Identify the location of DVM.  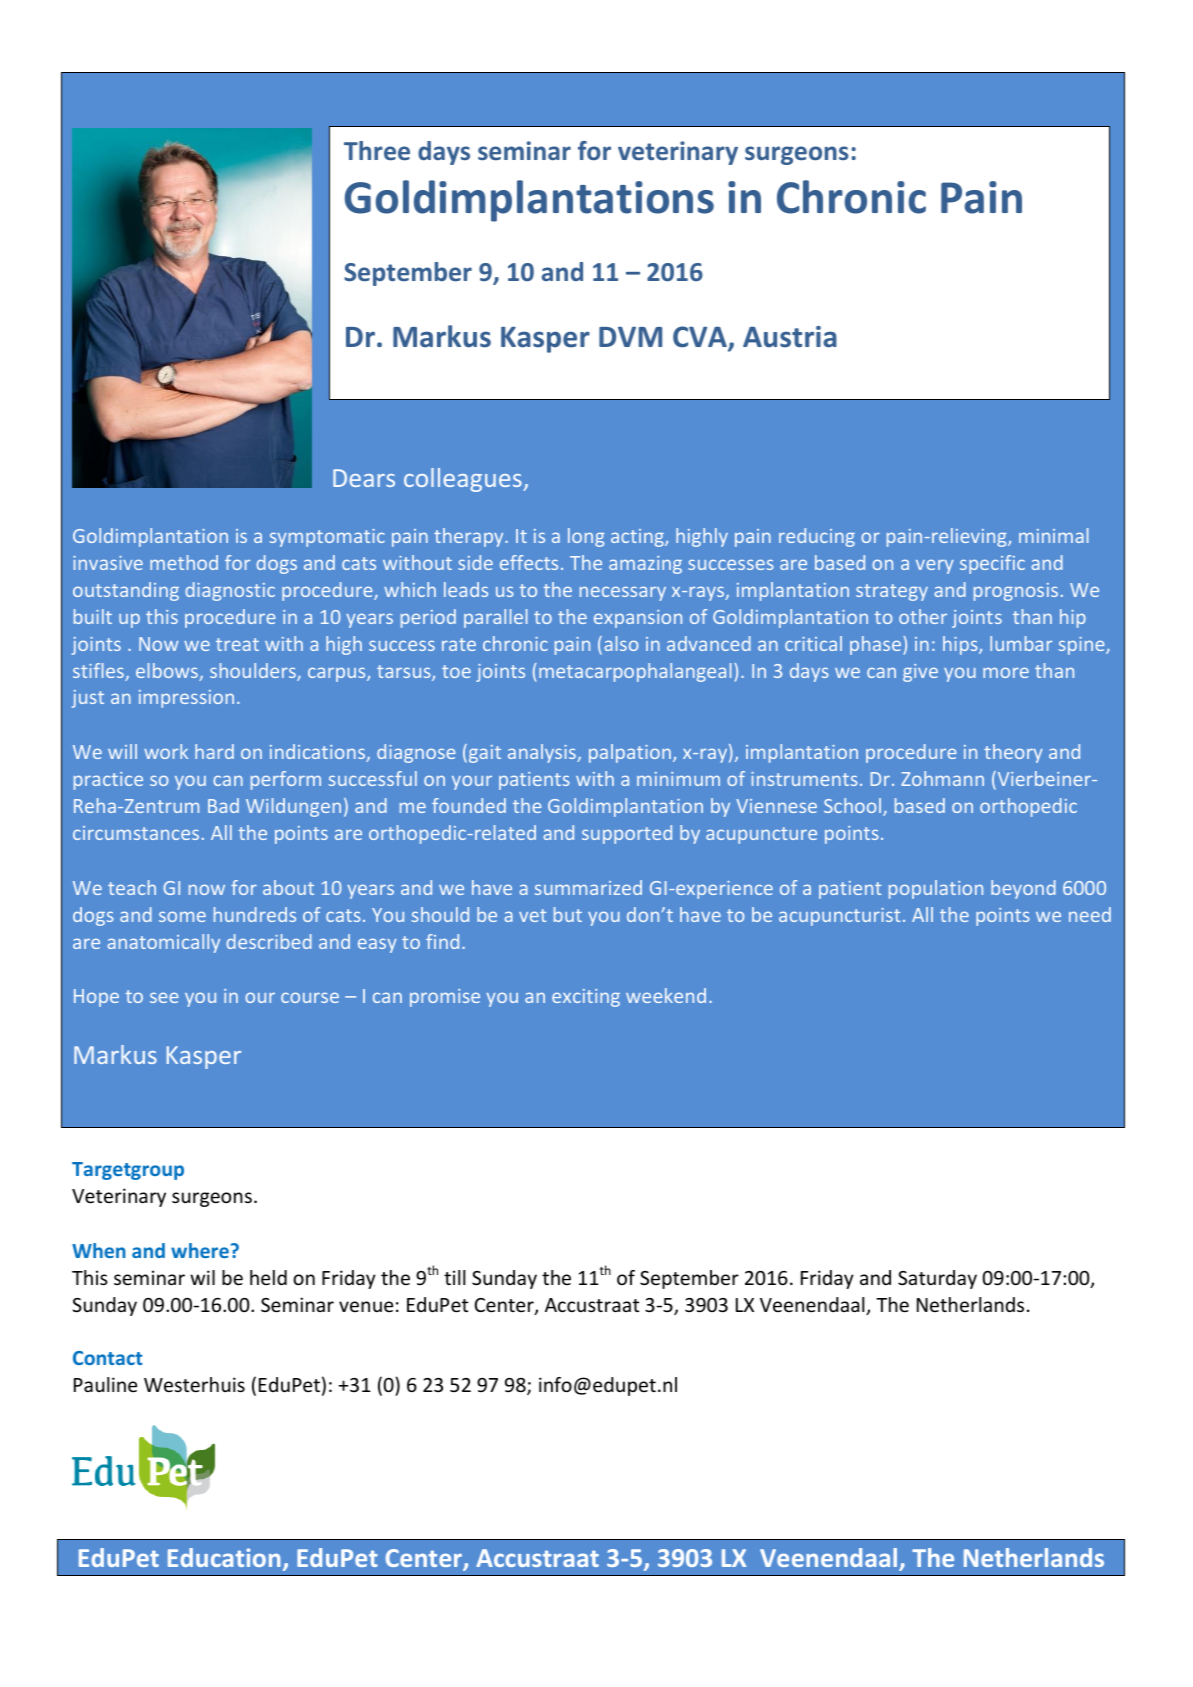
(630, 337).
